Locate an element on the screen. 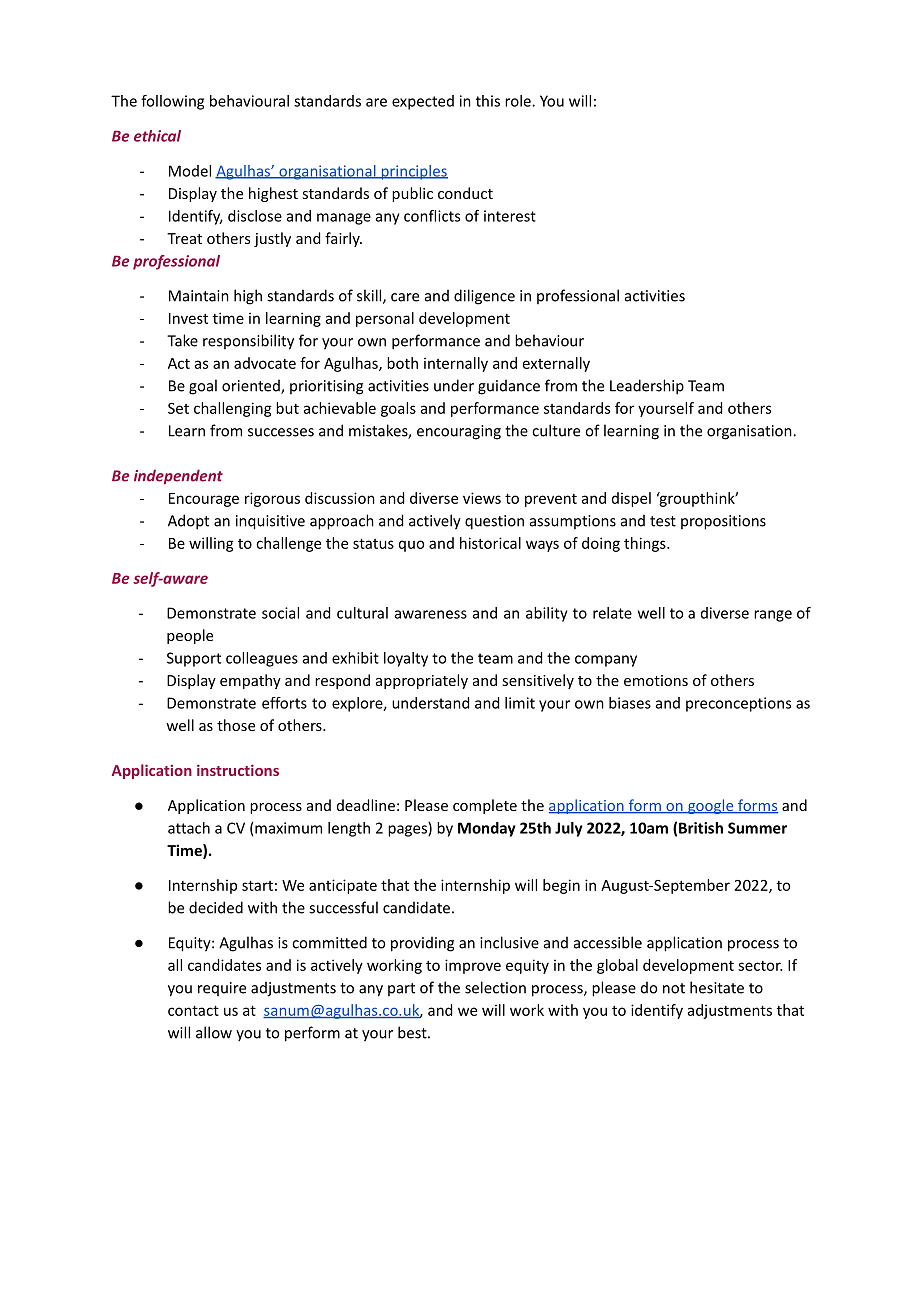 Image resolution: width=924 pixels, height=1307 pixels. role is located at coordinates (519, 101).
